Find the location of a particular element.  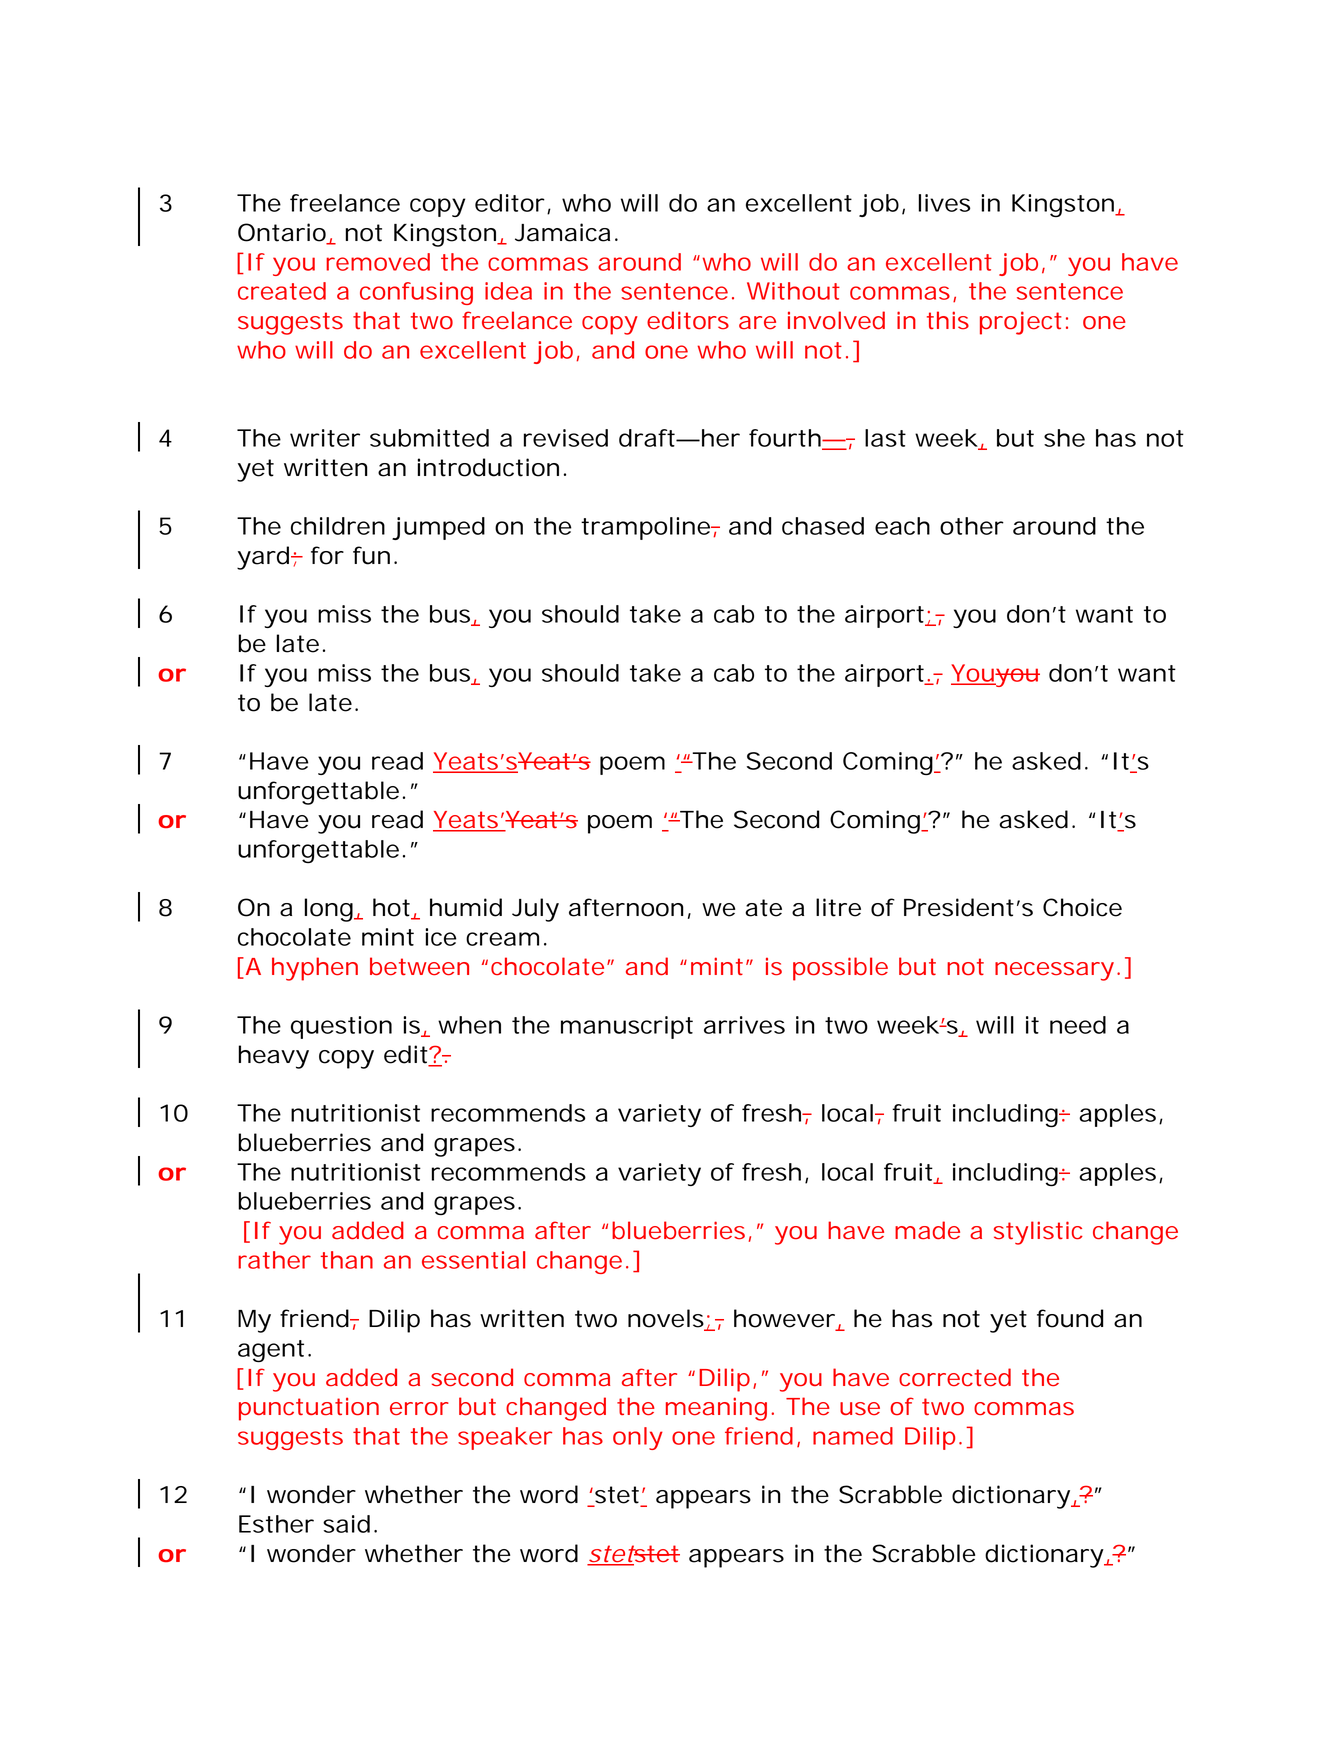

fun is located at coordinates (371, 555).
